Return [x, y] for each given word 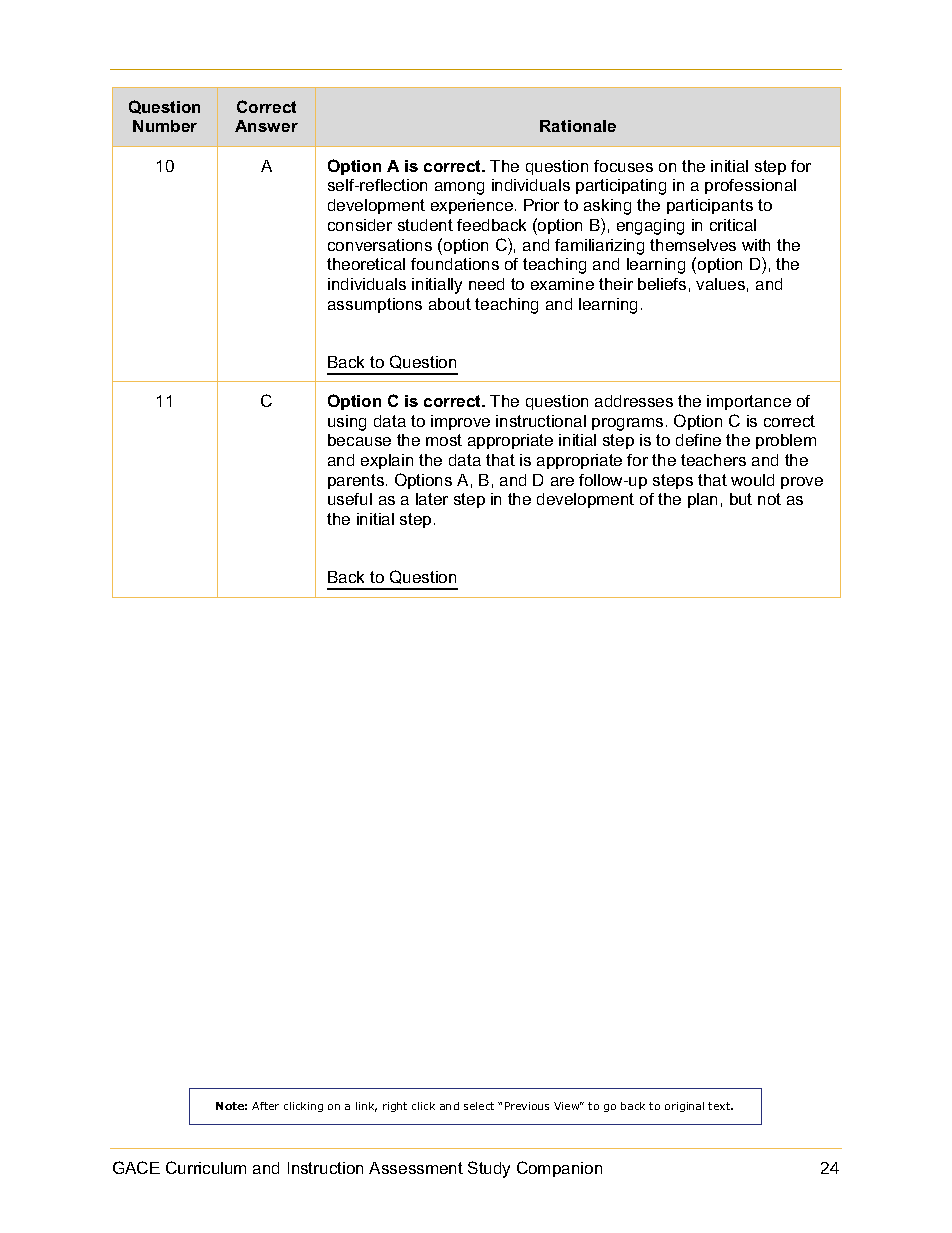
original [684, 1107]
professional [750, 186]
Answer [266, 126]
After [265, 1106]
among [459, 188]
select [479, 1106]
